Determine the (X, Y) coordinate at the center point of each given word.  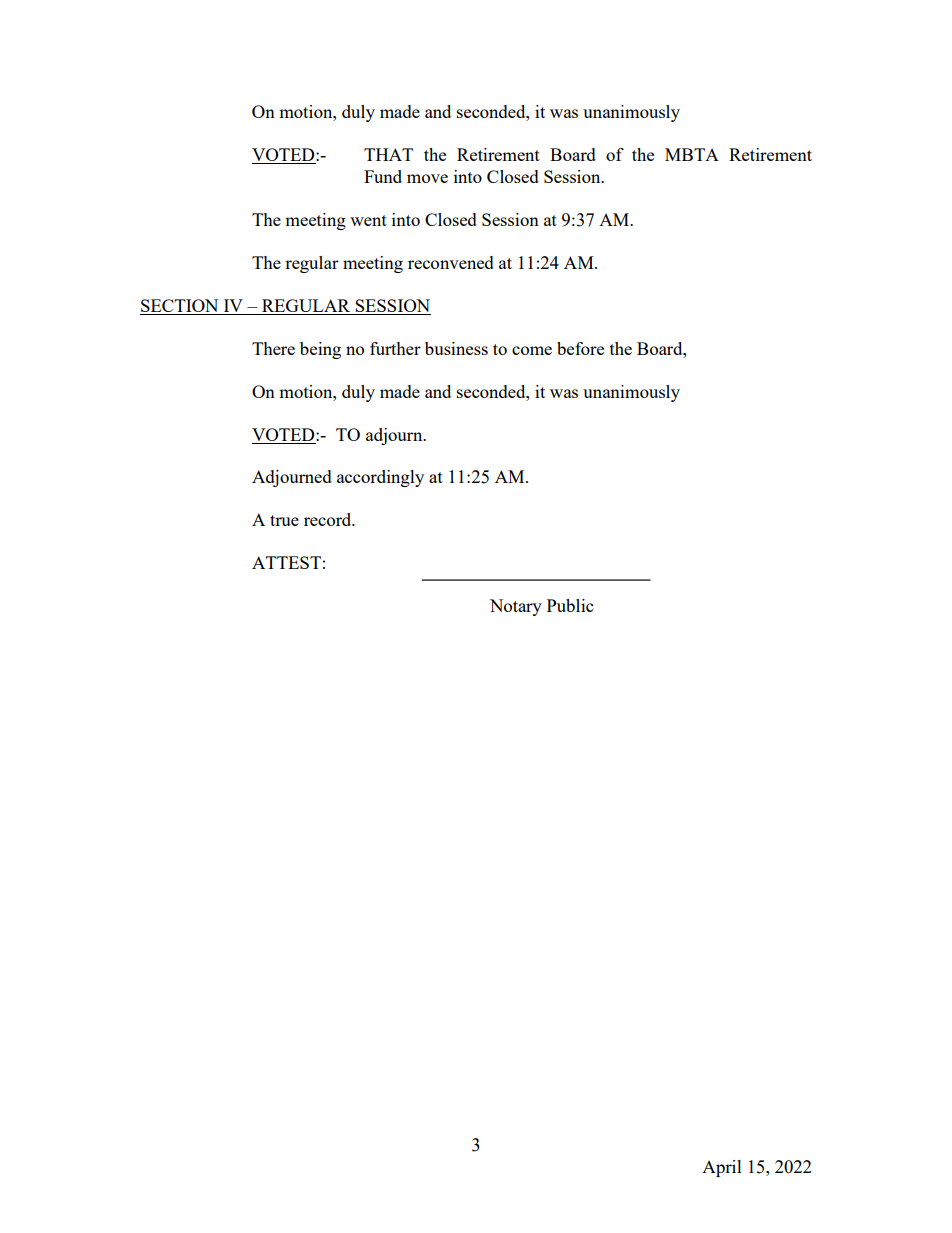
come (532, 350)
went (368, 220)
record (329, 519)
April (722, 1168)
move (427, 178)
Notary (516, 607)
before (580, 348)
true (284, 520)
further (395, 348)
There (273, 348)
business (456, 348)
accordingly (380, 478)
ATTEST (286, 562)
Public (570, 605)
